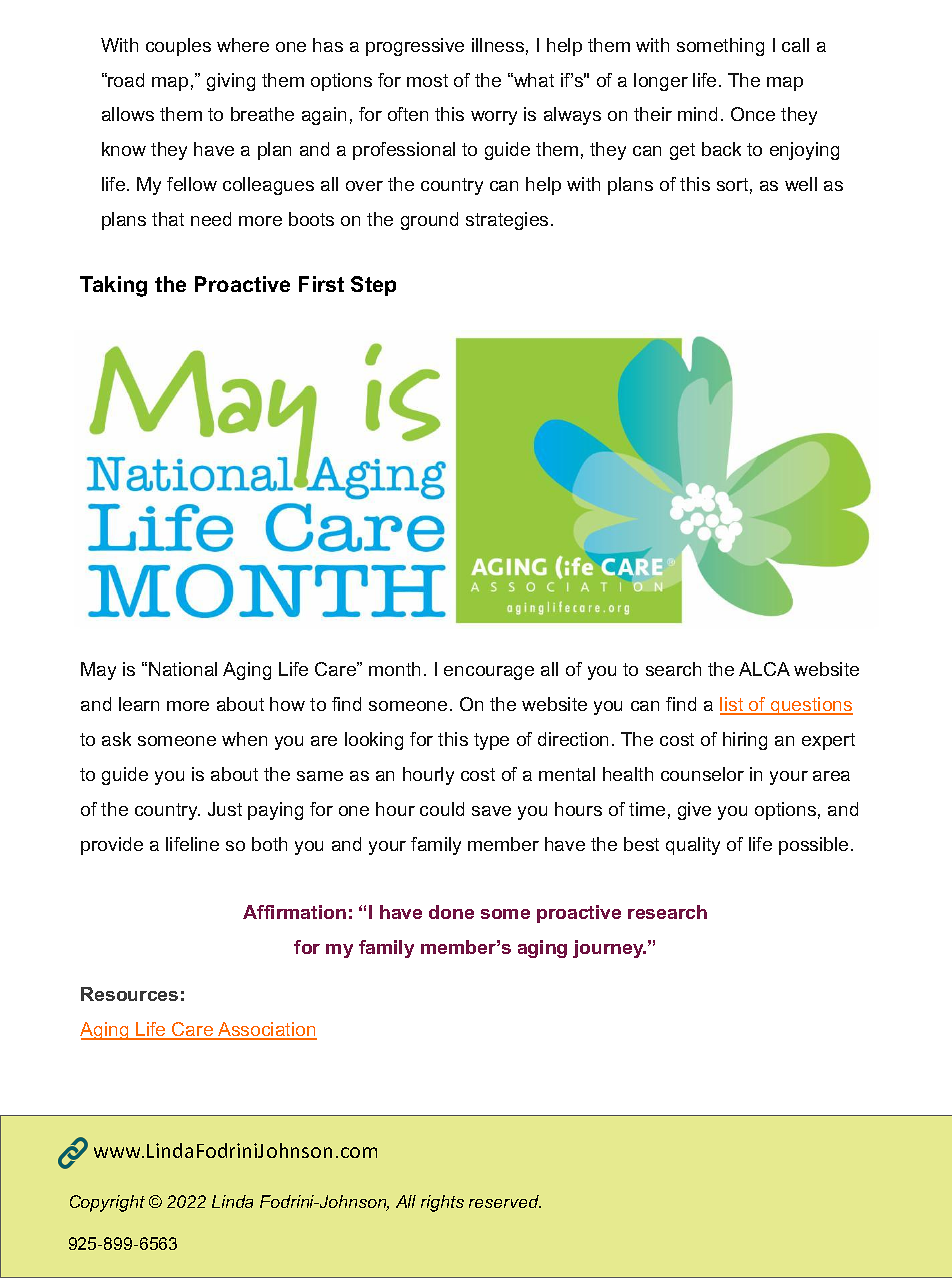 Image resolution: width=952 pixels, height=1278 pixels. I want to click on most, so click(427, 80).
